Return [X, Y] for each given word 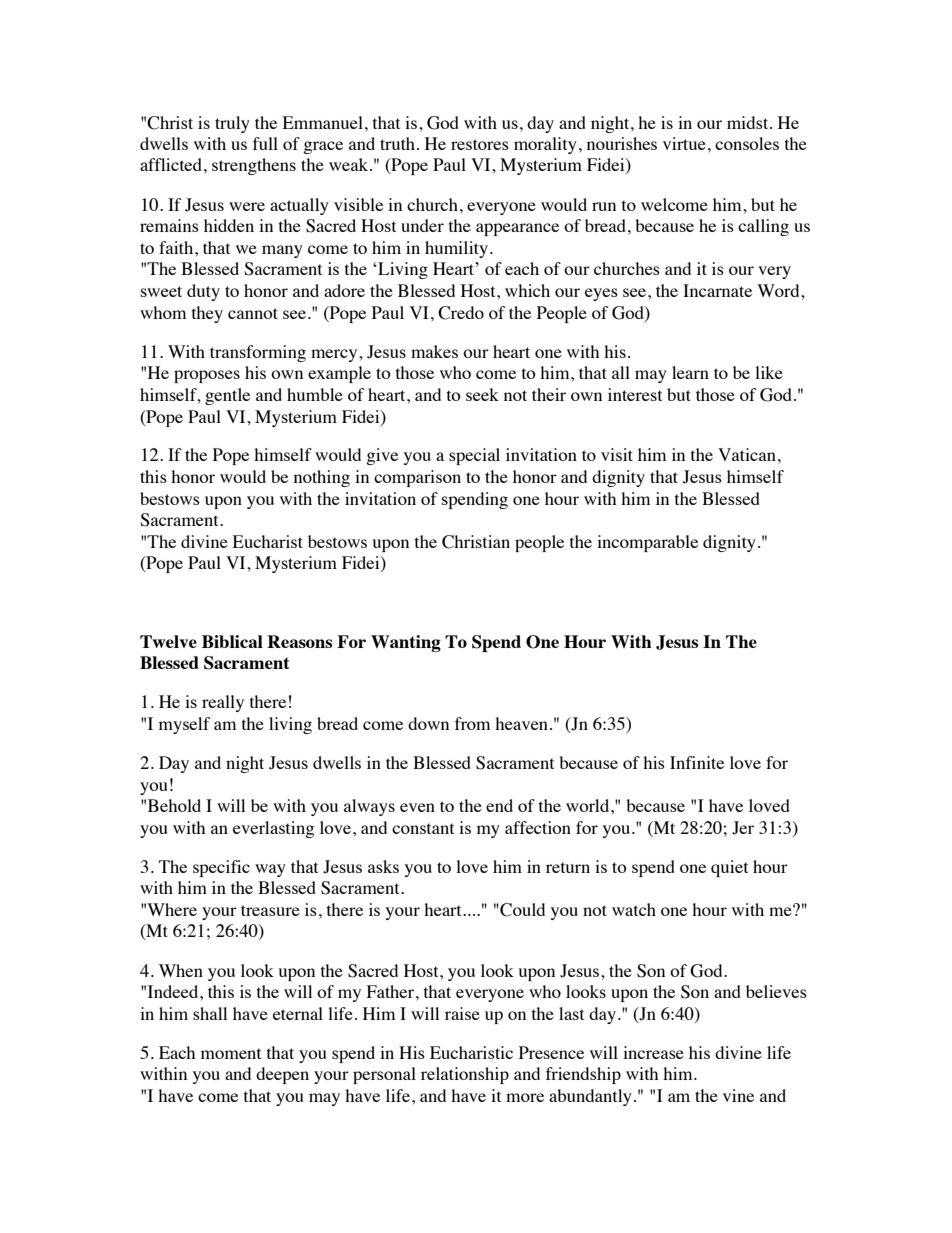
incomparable [647, 543]
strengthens [254, 166]
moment [231, 1053]
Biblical [232, 641]
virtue [684, 143]
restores [480, 144]
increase [653, 1052]
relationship [465, 1075]
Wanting [406, 643]
